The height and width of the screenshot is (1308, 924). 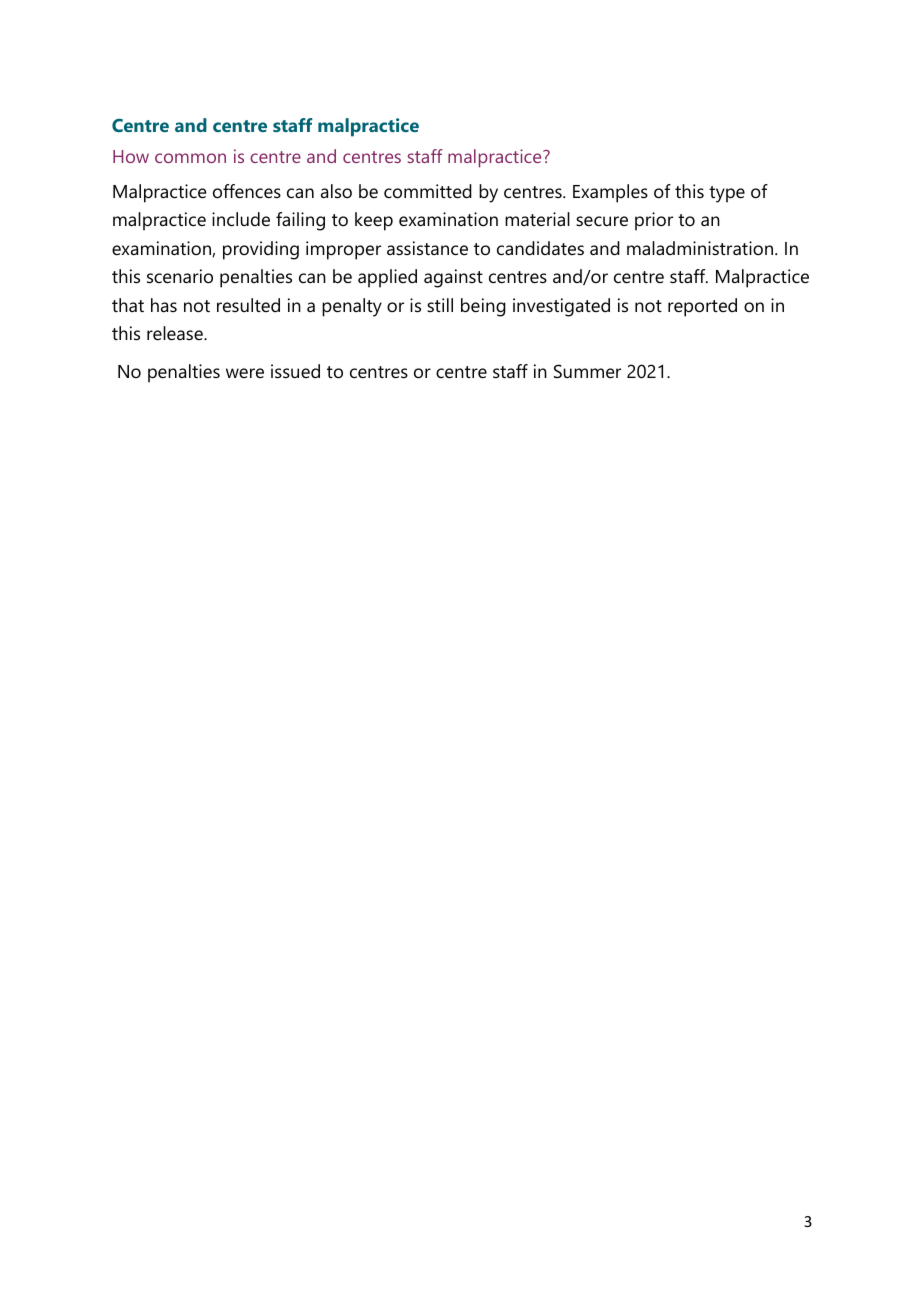 I want to click on candidates, so click(x=540, y=248).
